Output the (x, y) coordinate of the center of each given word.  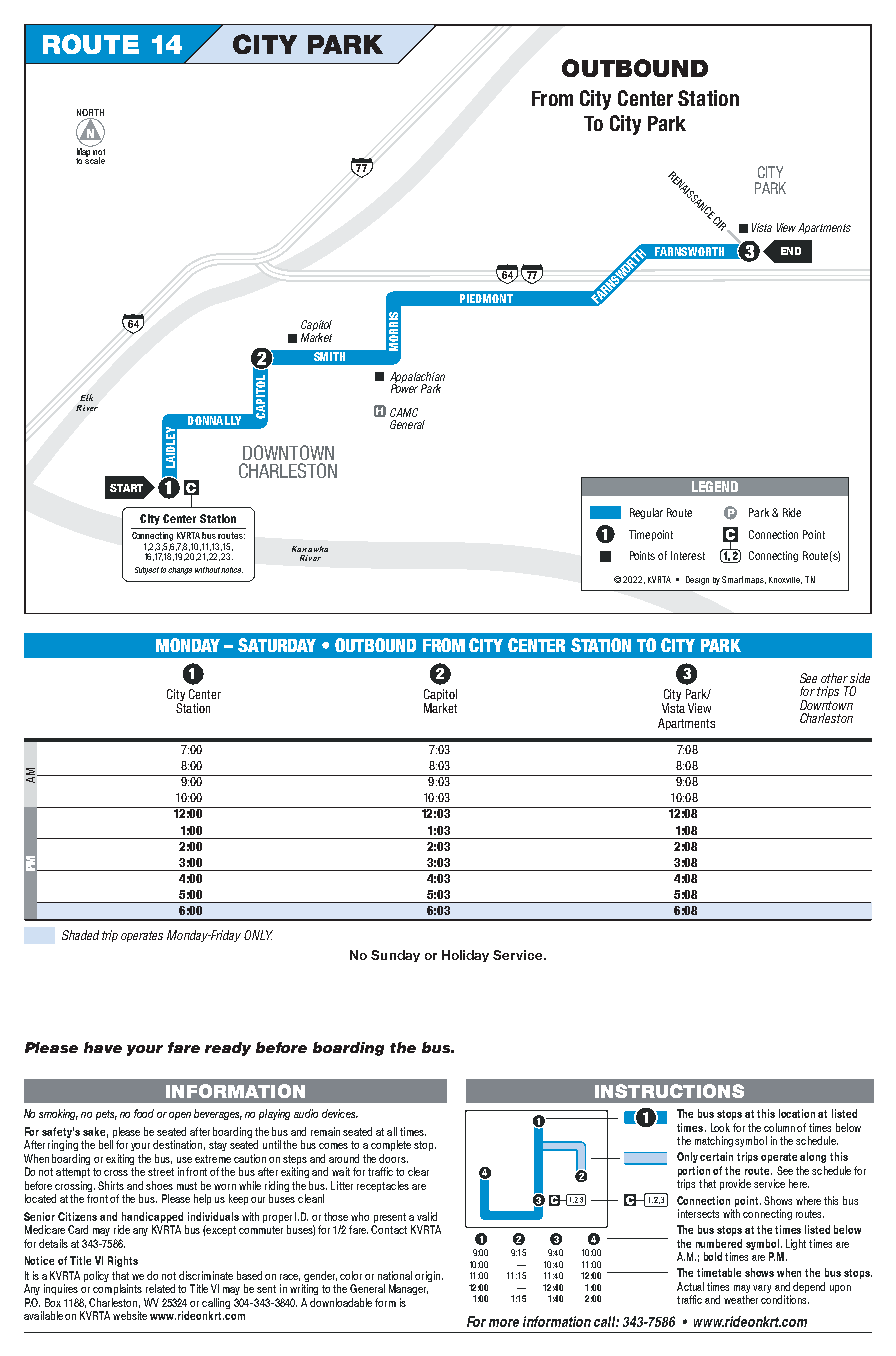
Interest (688, 555)
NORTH (90, 114)
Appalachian (417, 379)
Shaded (80, 935)
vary (762, 1289)
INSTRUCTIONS (669, 1091)
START (126, 488)
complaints (117, 1289)
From (552, 98)
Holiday (465, 956)
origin (429, 1276)
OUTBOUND (635, 68)
